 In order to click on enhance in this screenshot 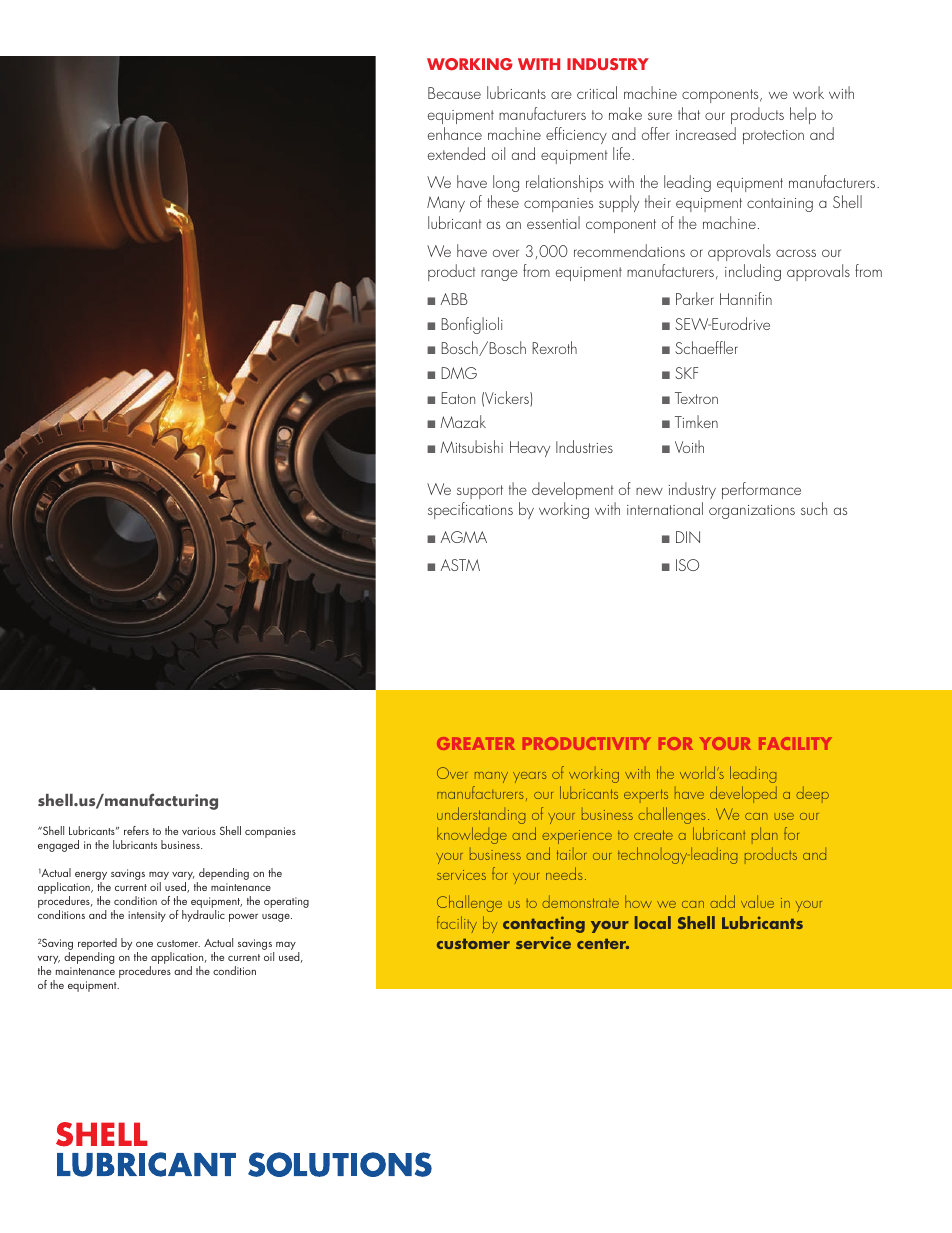, I will do `click(455, 133)`.
